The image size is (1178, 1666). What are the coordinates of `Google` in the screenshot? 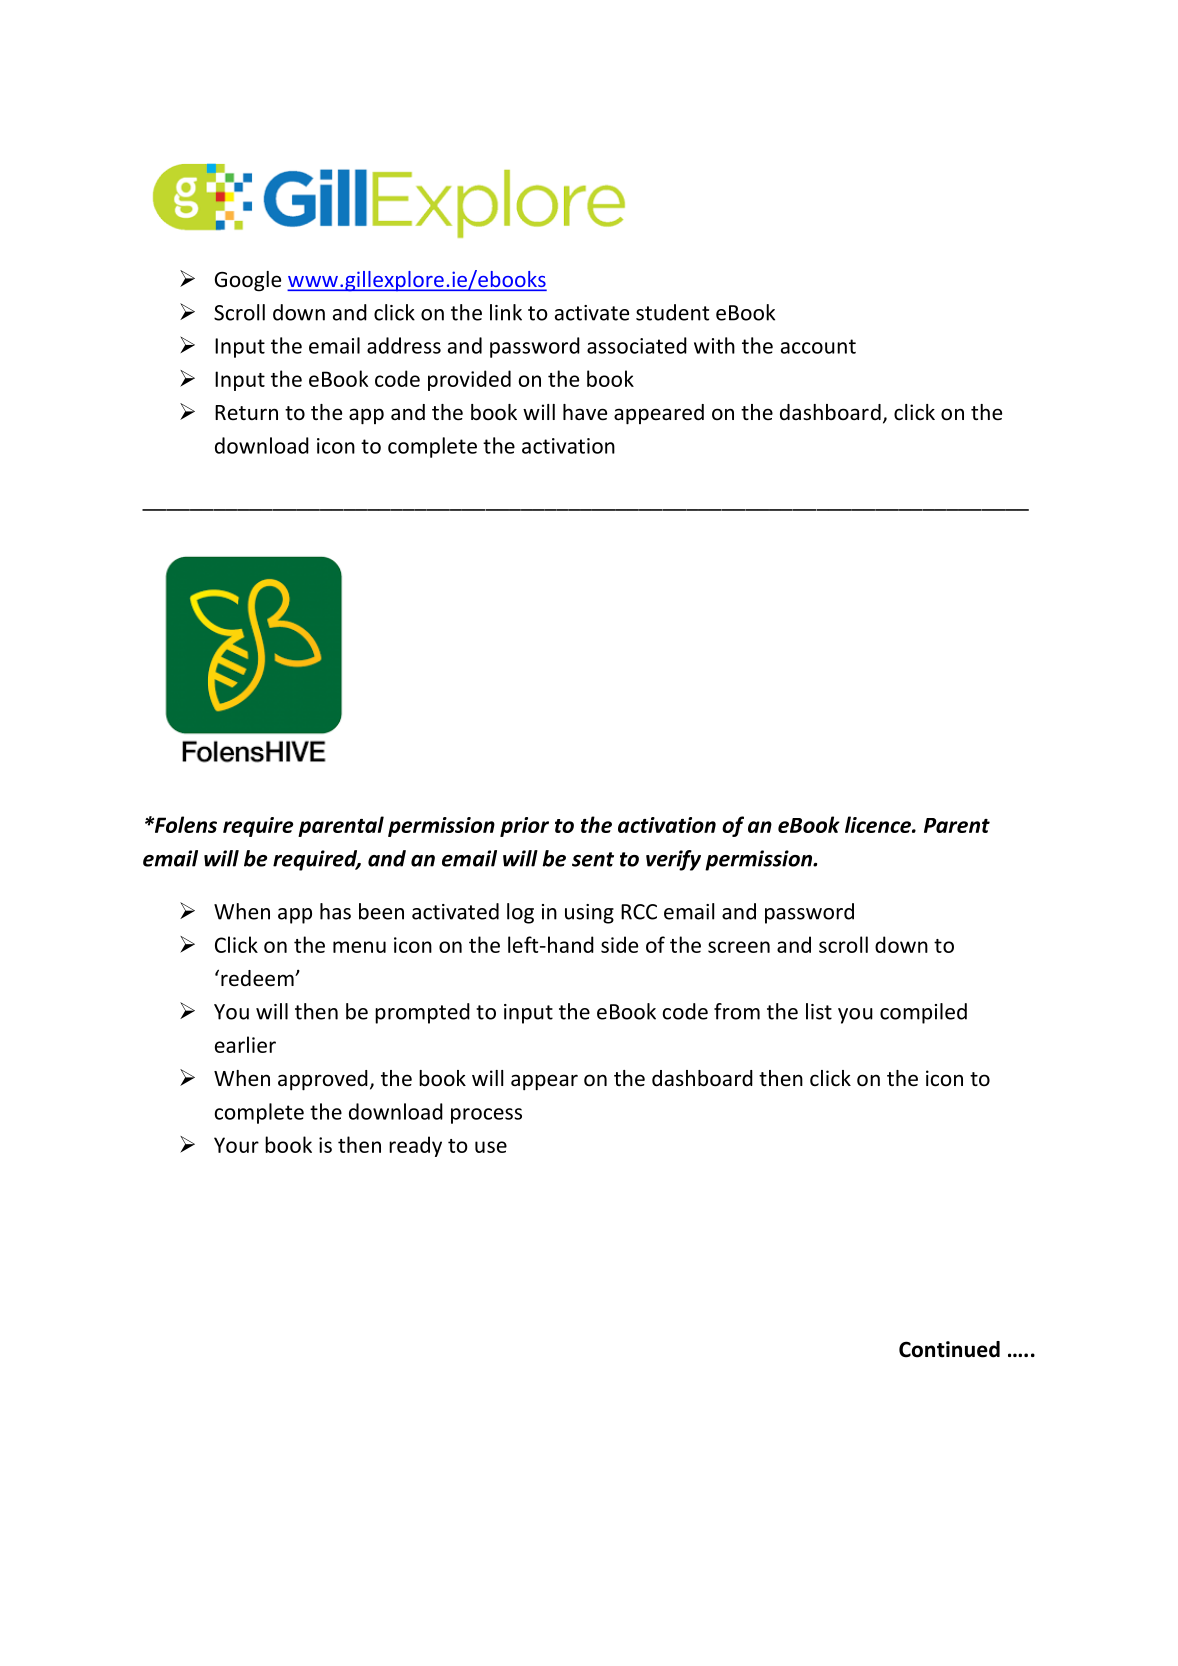 It's located at (248, 281).
